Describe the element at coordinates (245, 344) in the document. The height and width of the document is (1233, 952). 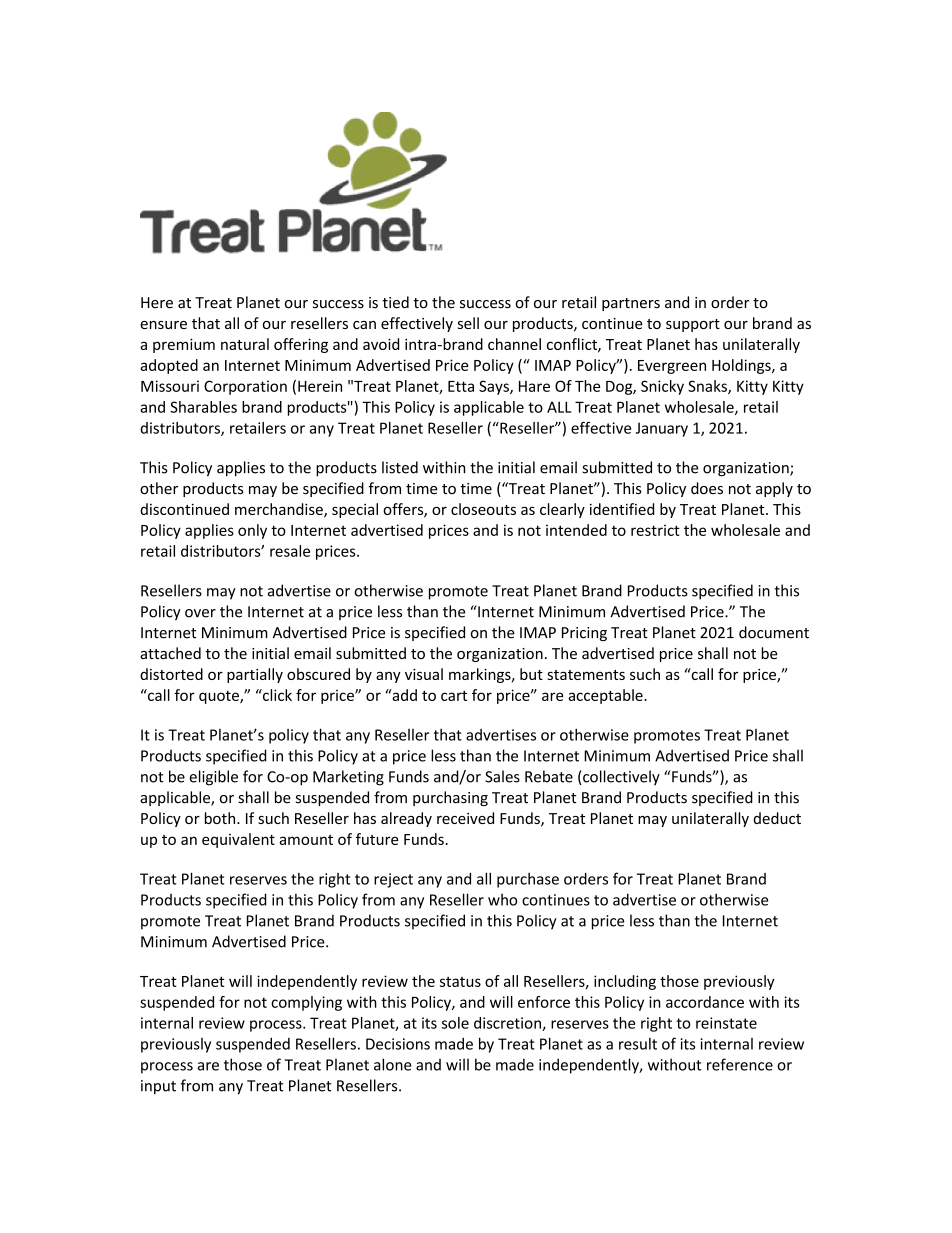
I see `natural` at that location.
